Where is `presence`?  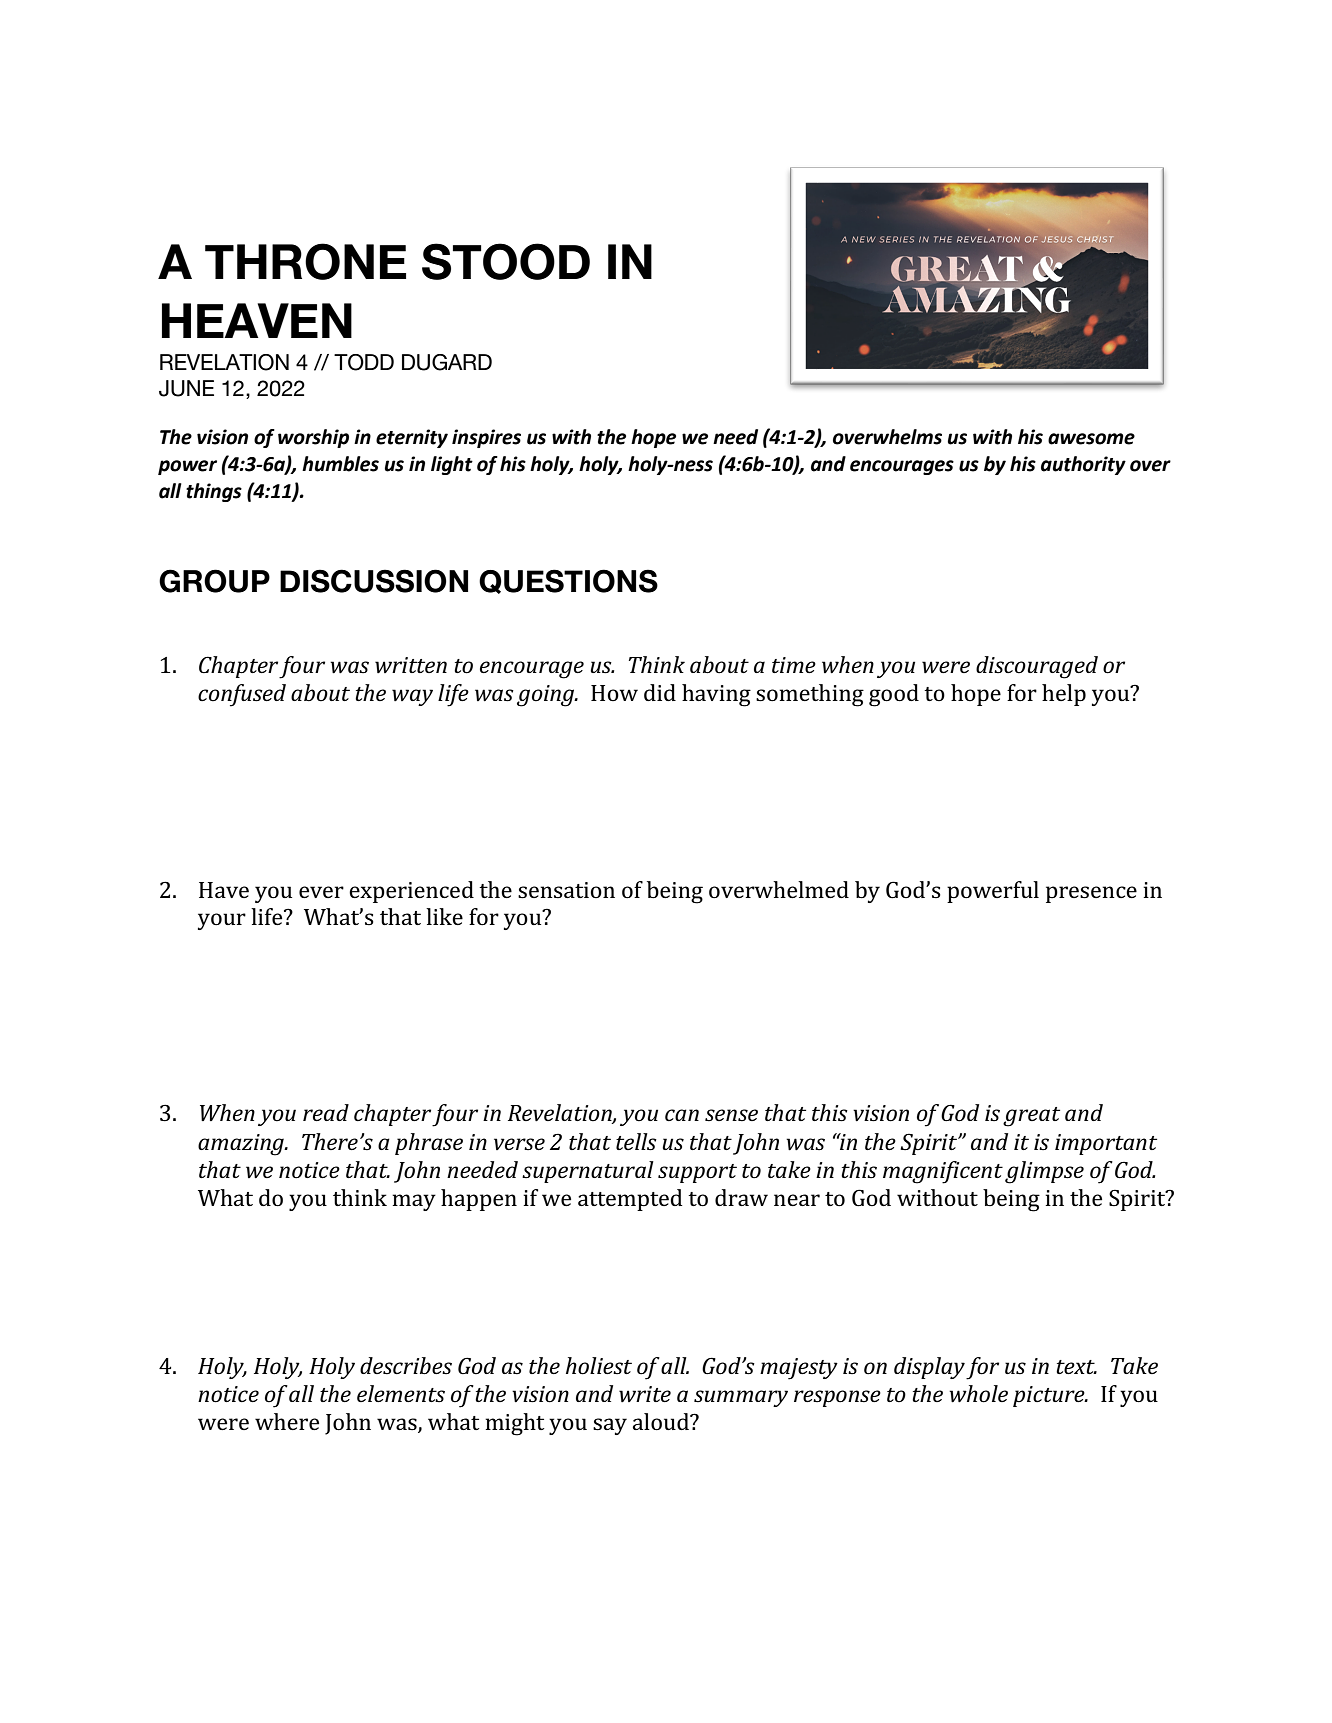
presence is located at coordinates (1091, 894).
